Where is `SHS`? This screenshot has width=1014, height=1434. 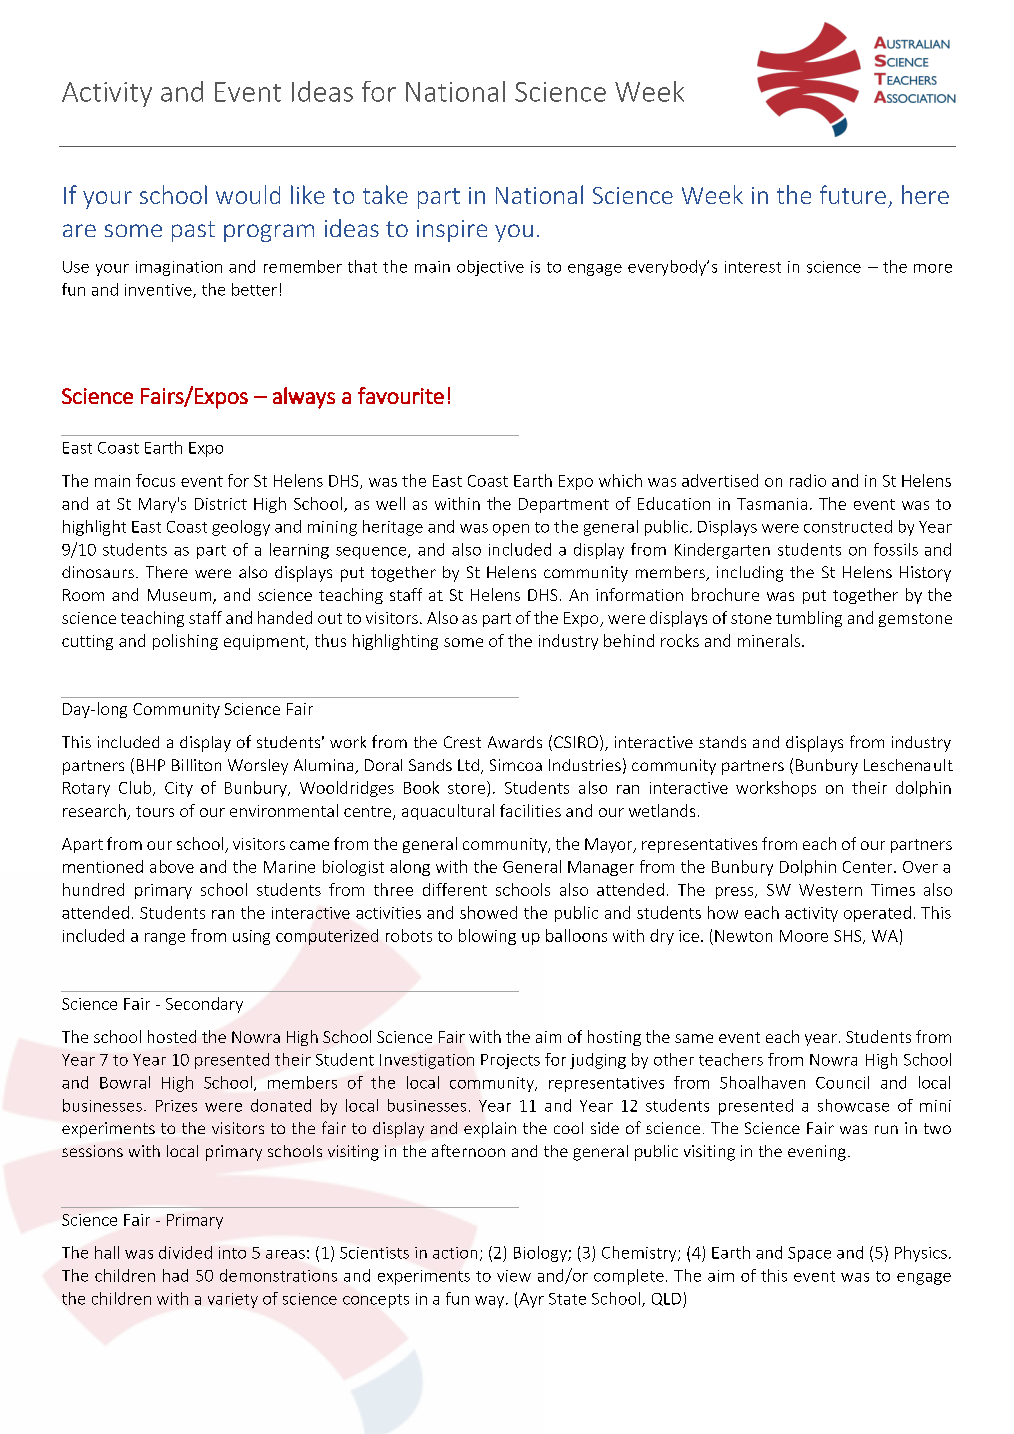 SHS is located at coordinates (849, 937).
